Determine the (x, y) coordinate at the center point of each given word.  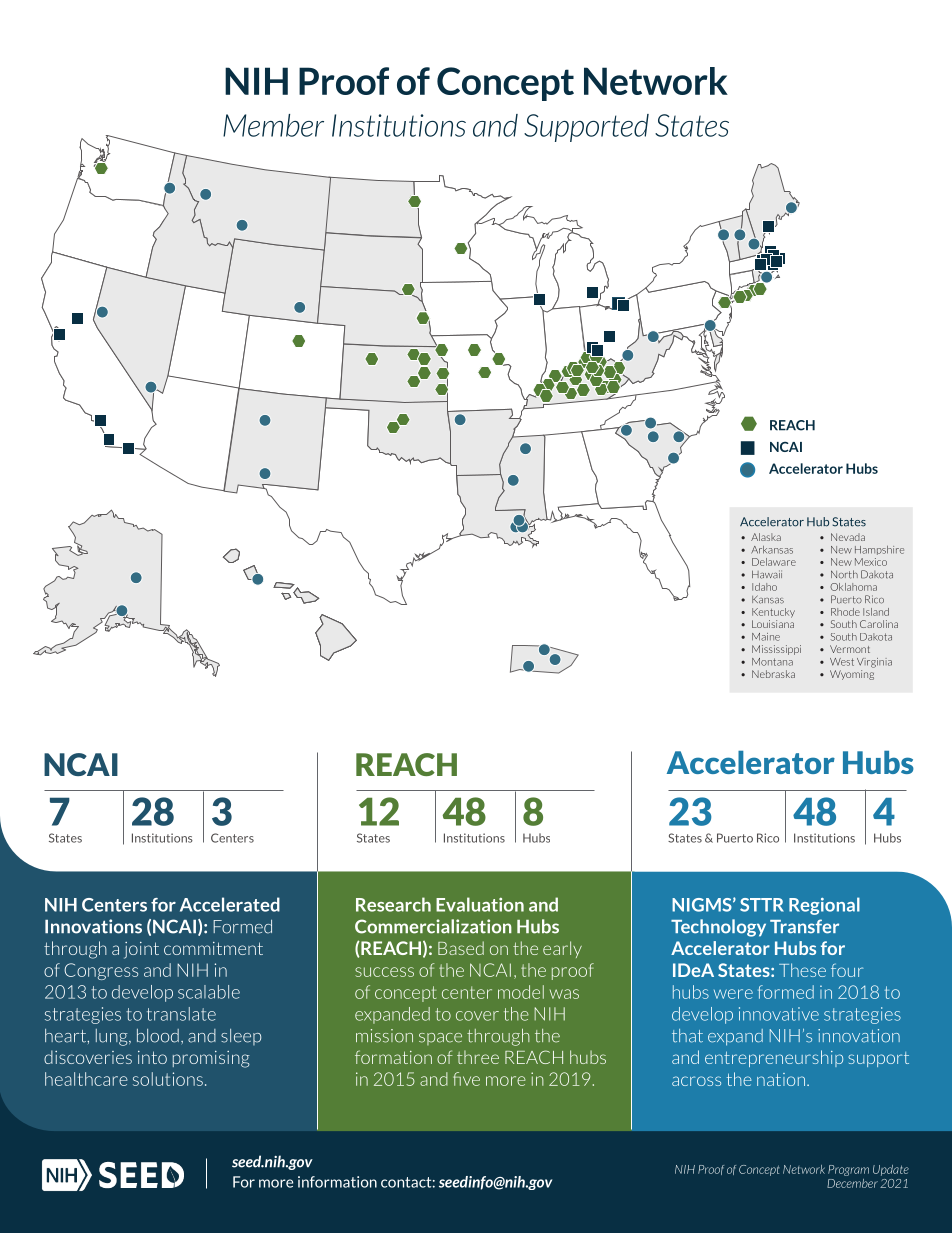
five (466, 1079)
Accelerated (230, 904)
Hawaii (767, 574)
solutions (168, 1079)
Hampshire (879, 550)
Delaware (774, 562)
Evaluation (480, 904)
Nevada (848, 537)
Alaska (766, 537)
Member (273, 125)
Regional (824, 906)
